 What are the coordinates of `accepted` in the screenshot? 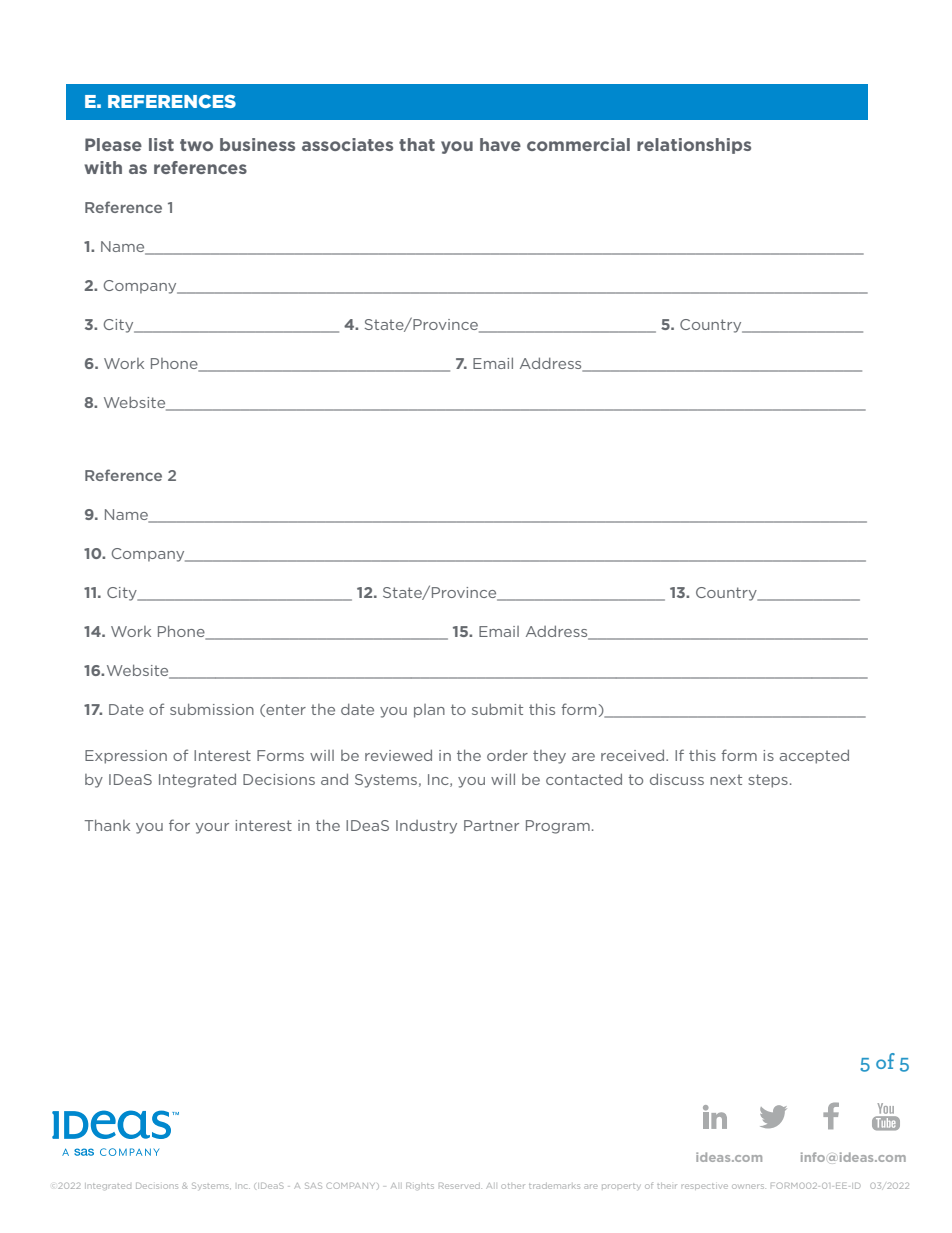 It's located at (814, 756).
